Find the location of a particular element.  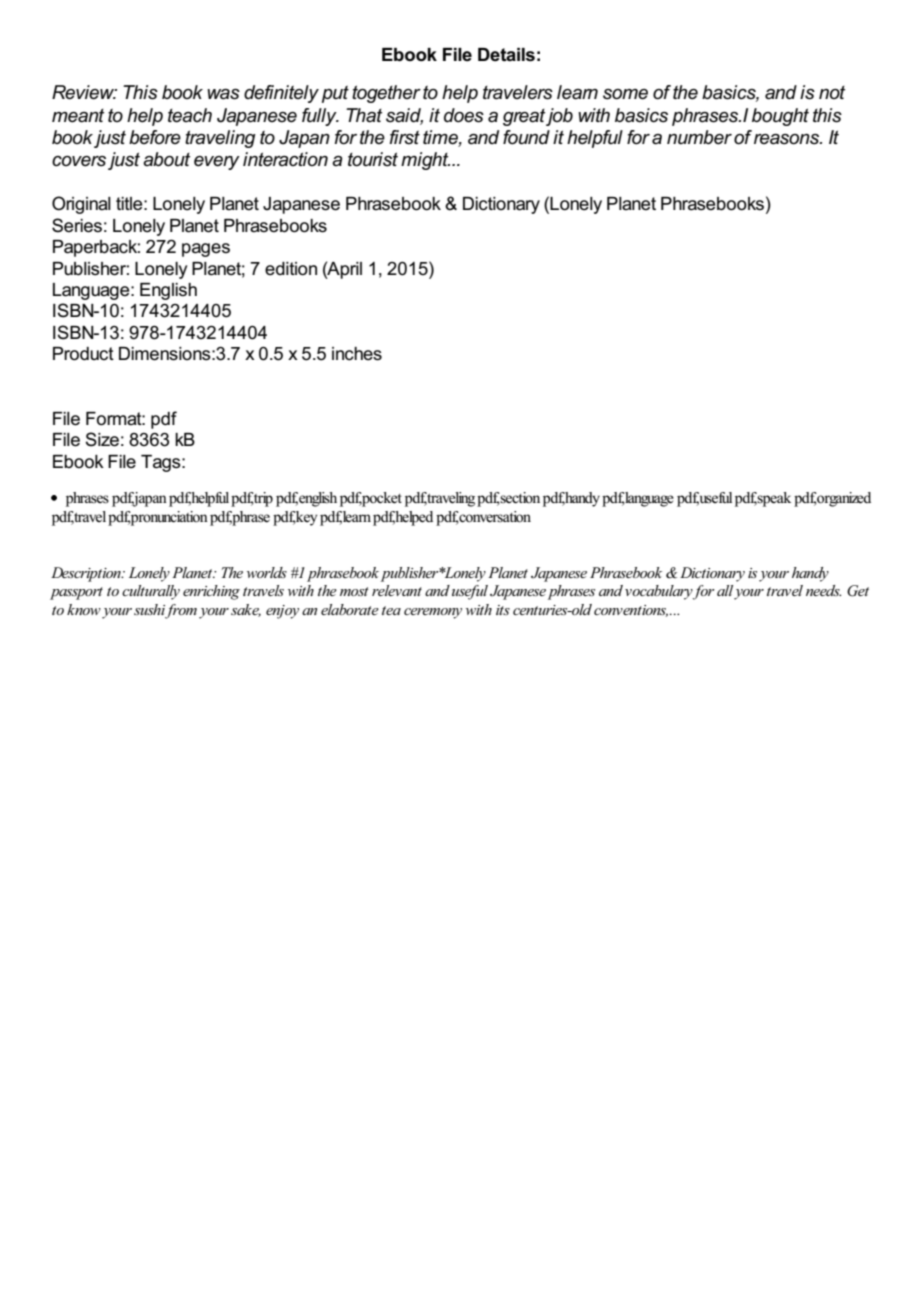

ceremony is located at coordinates (433, 613).
